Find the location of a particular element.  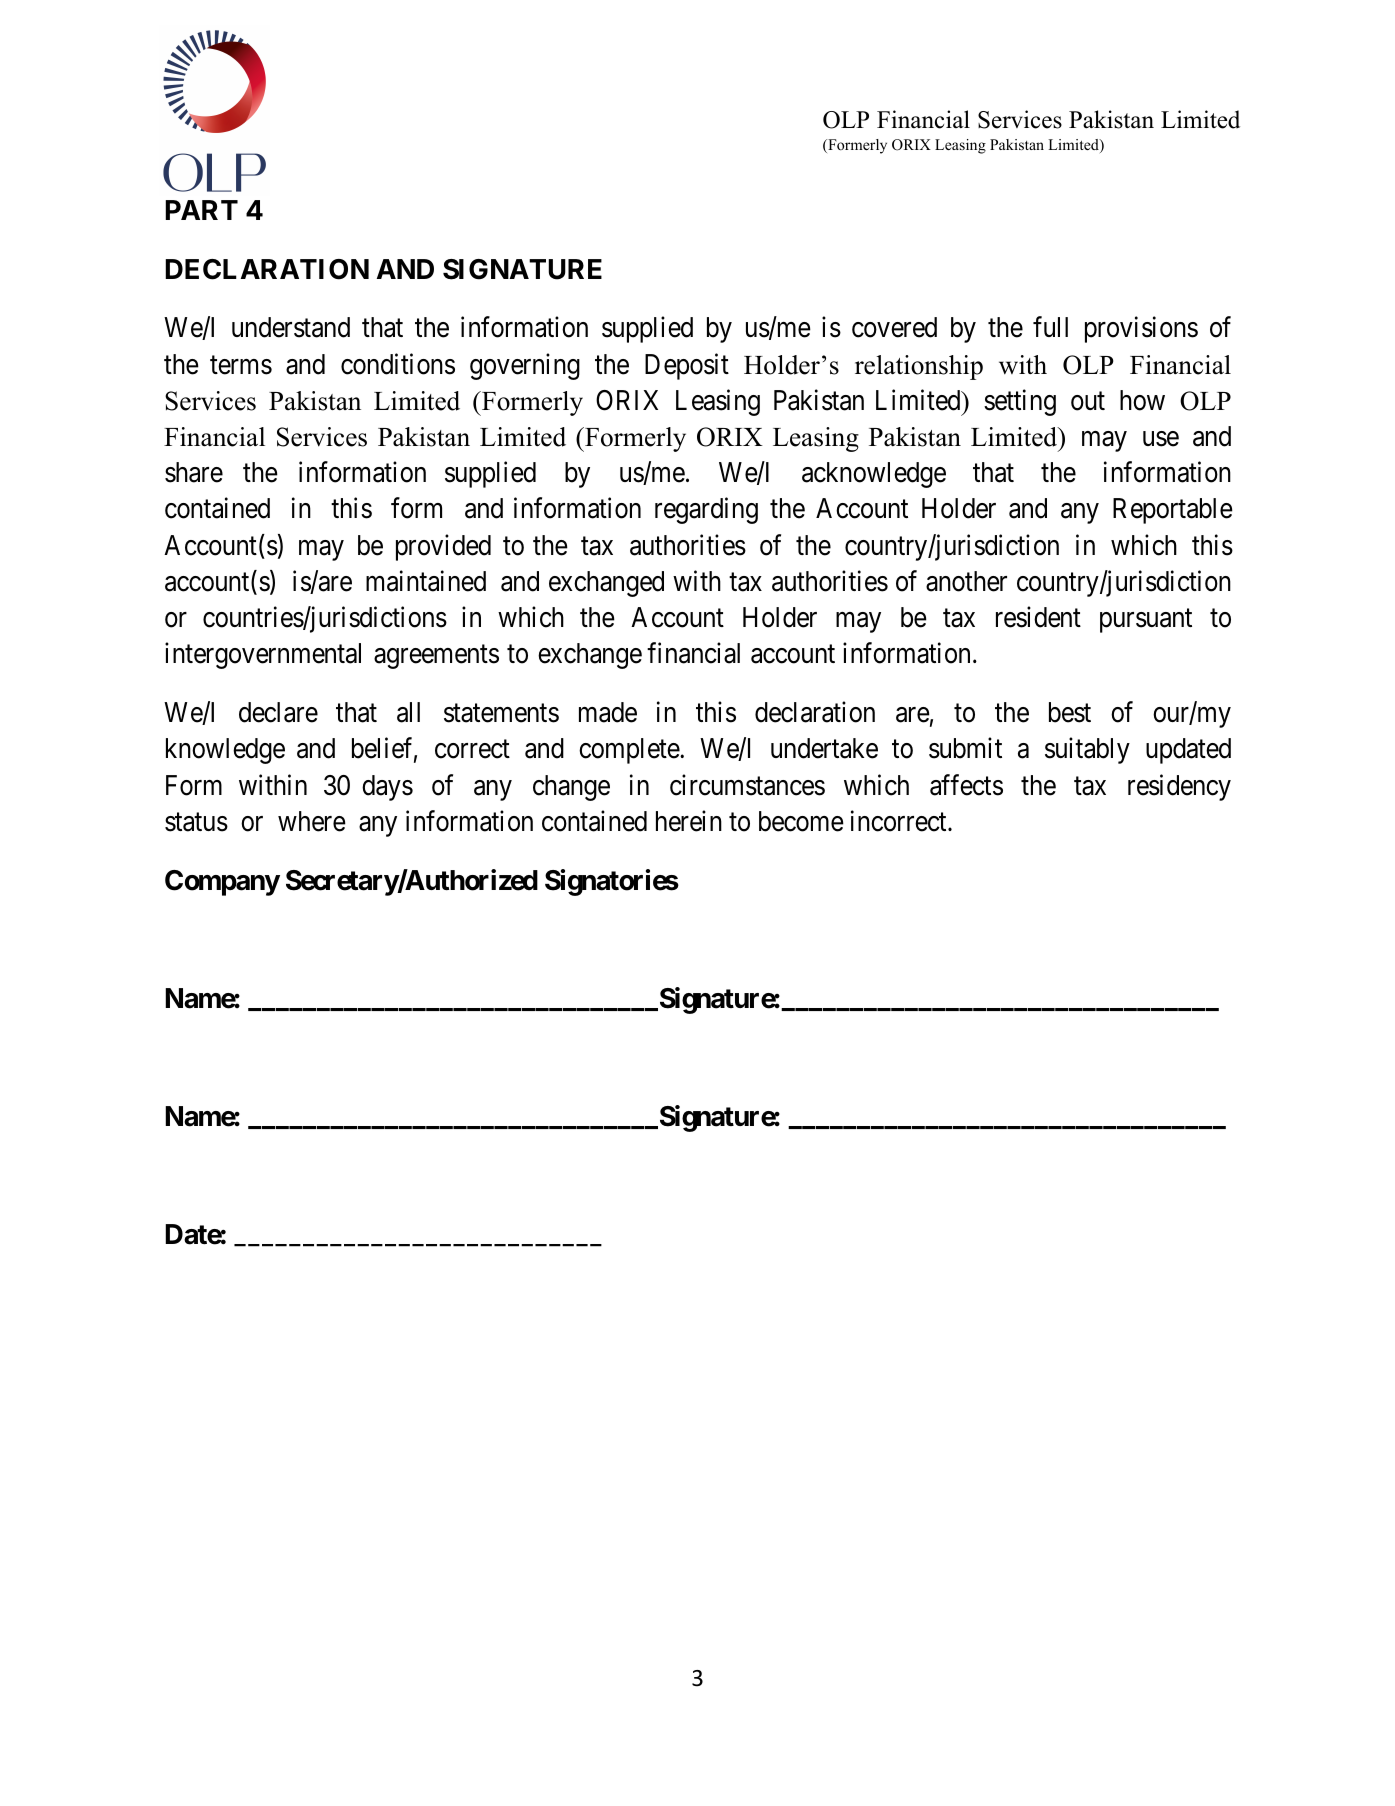

provided is located at coordinates (443, 547).
